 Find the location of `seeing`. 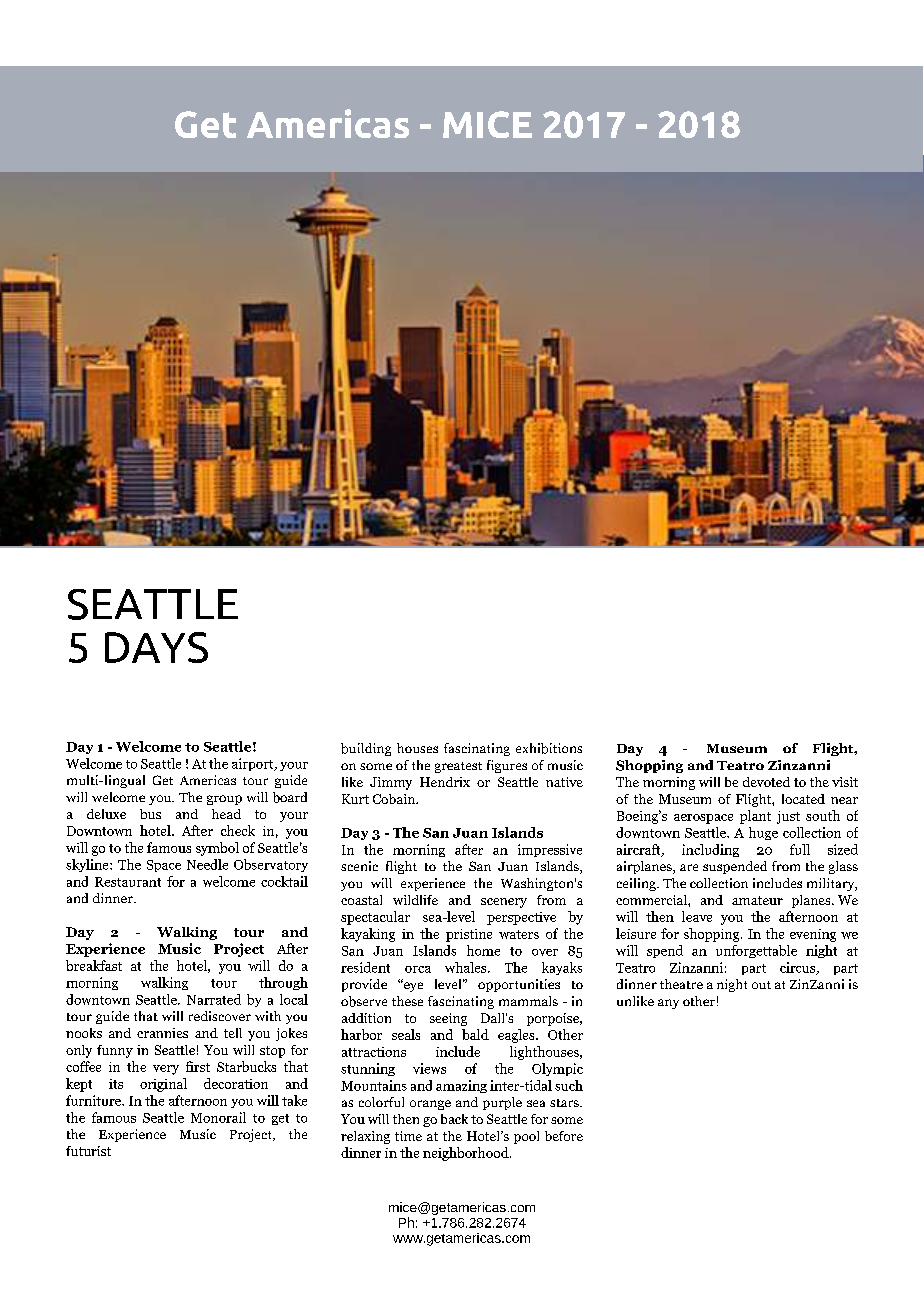

seeing is located at coordinates (448, 1019).
